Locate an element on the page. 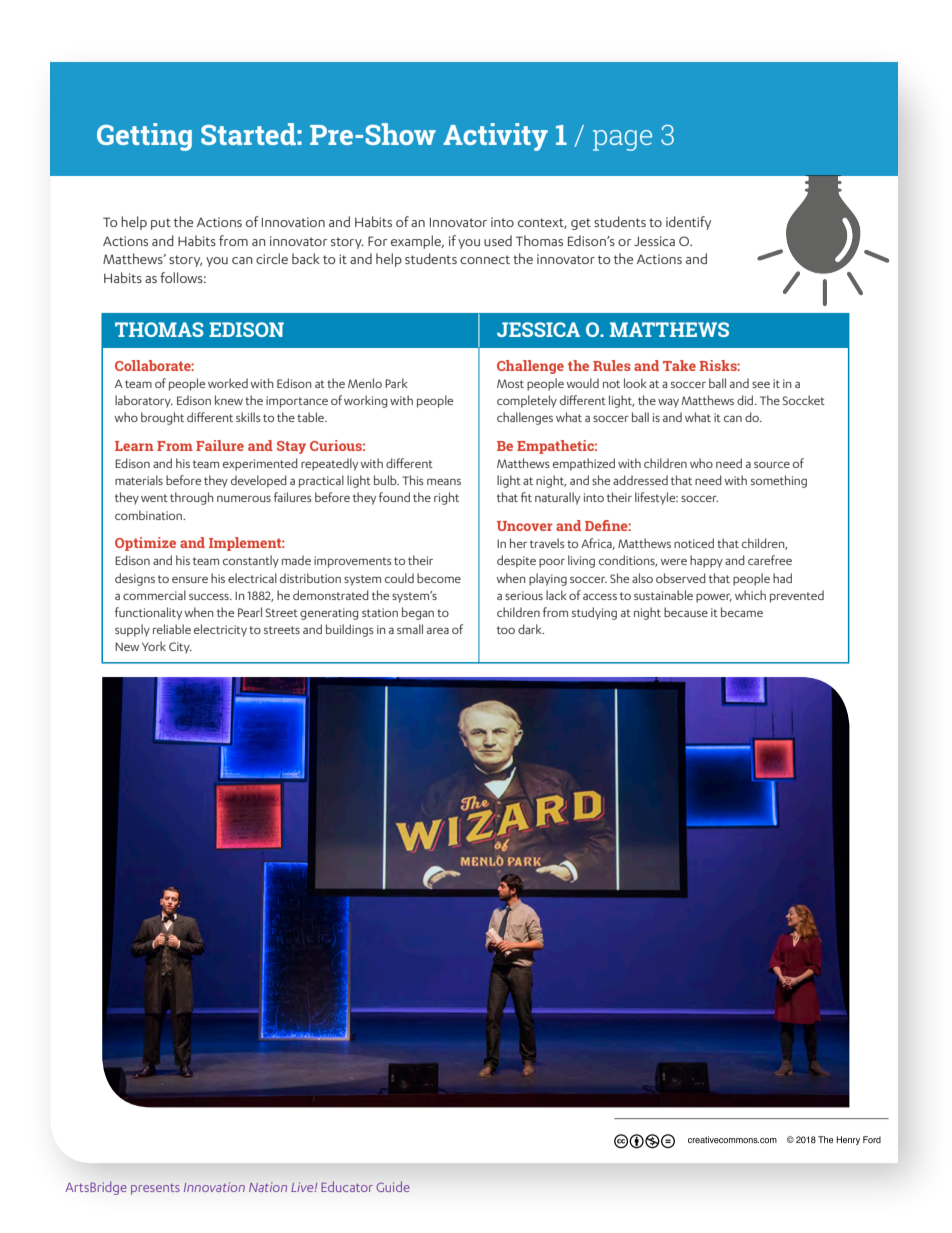 This image has width=952, height=1233. knew is located at coordinates (229, 400).
